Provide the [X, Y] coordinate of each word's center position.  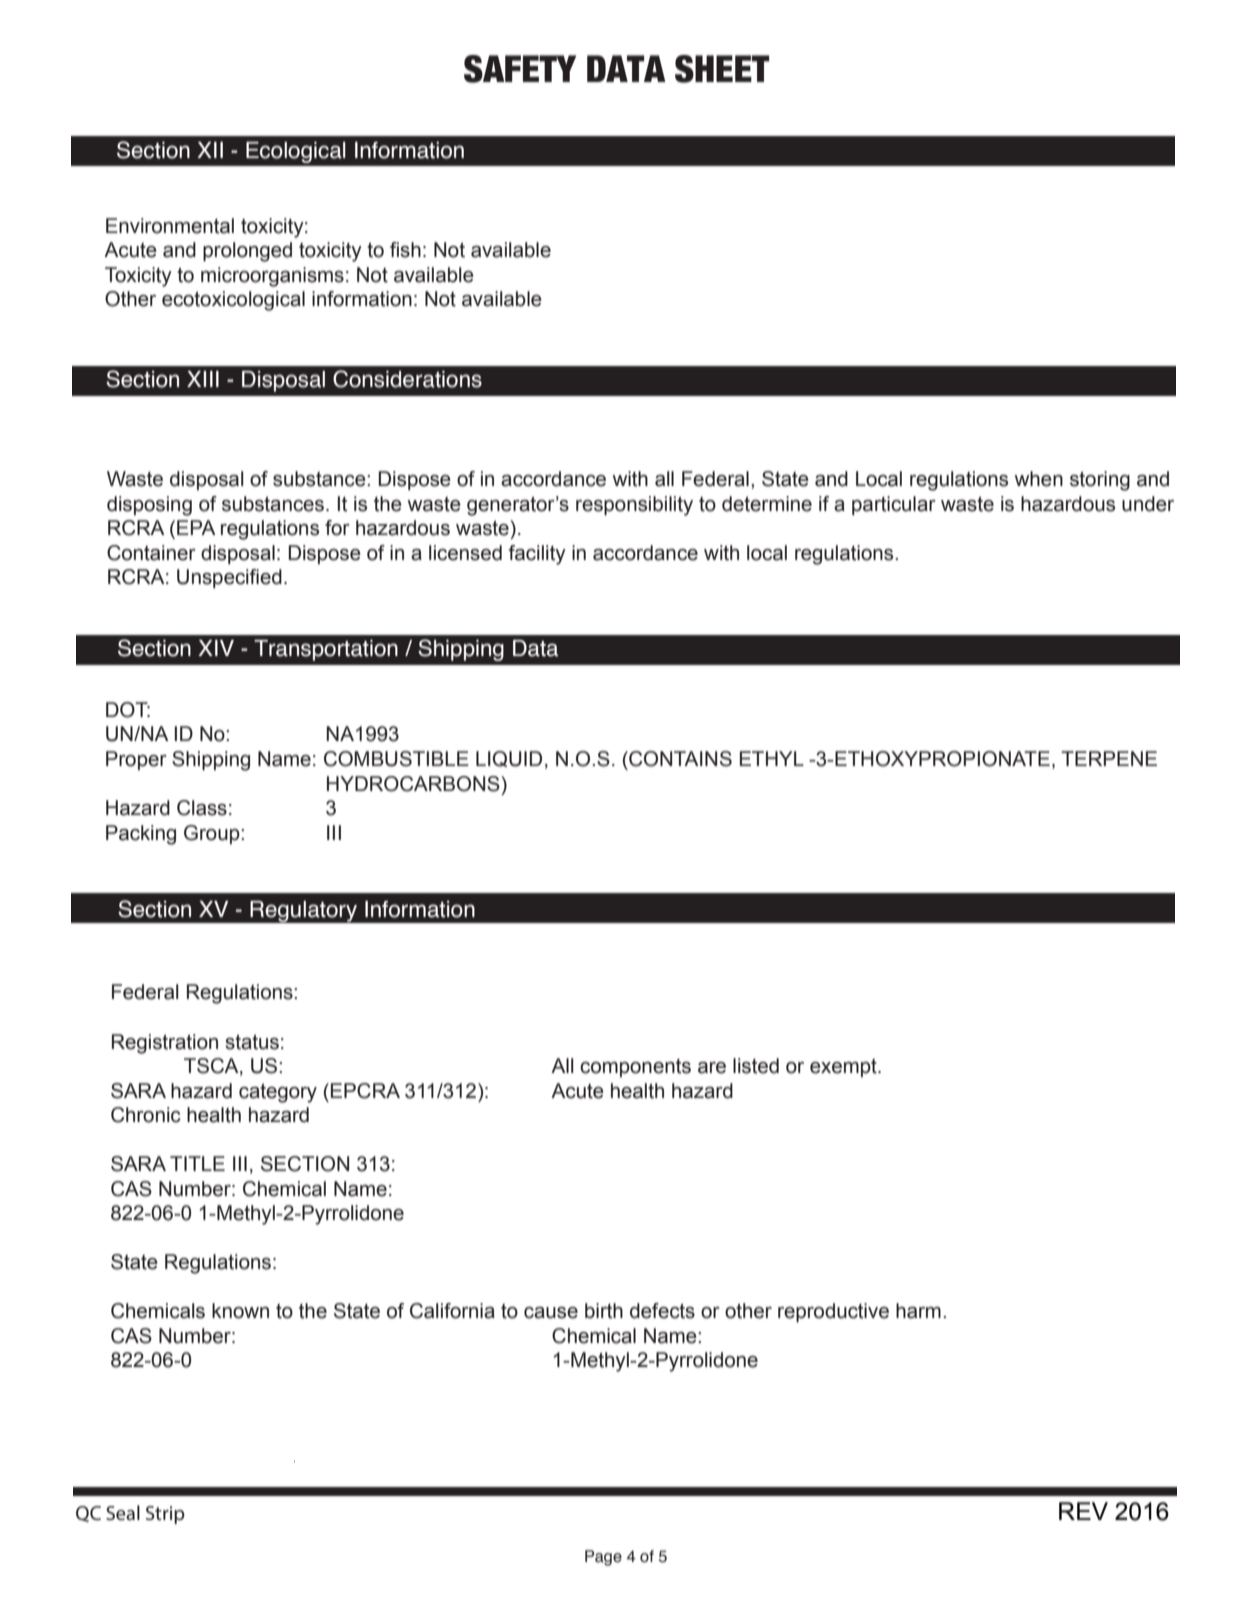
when [1038, 479]
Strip [165, 1515]
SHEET [722, 69]
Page [603, 1558]
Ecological [296, 152]
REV [1083, 1511]
